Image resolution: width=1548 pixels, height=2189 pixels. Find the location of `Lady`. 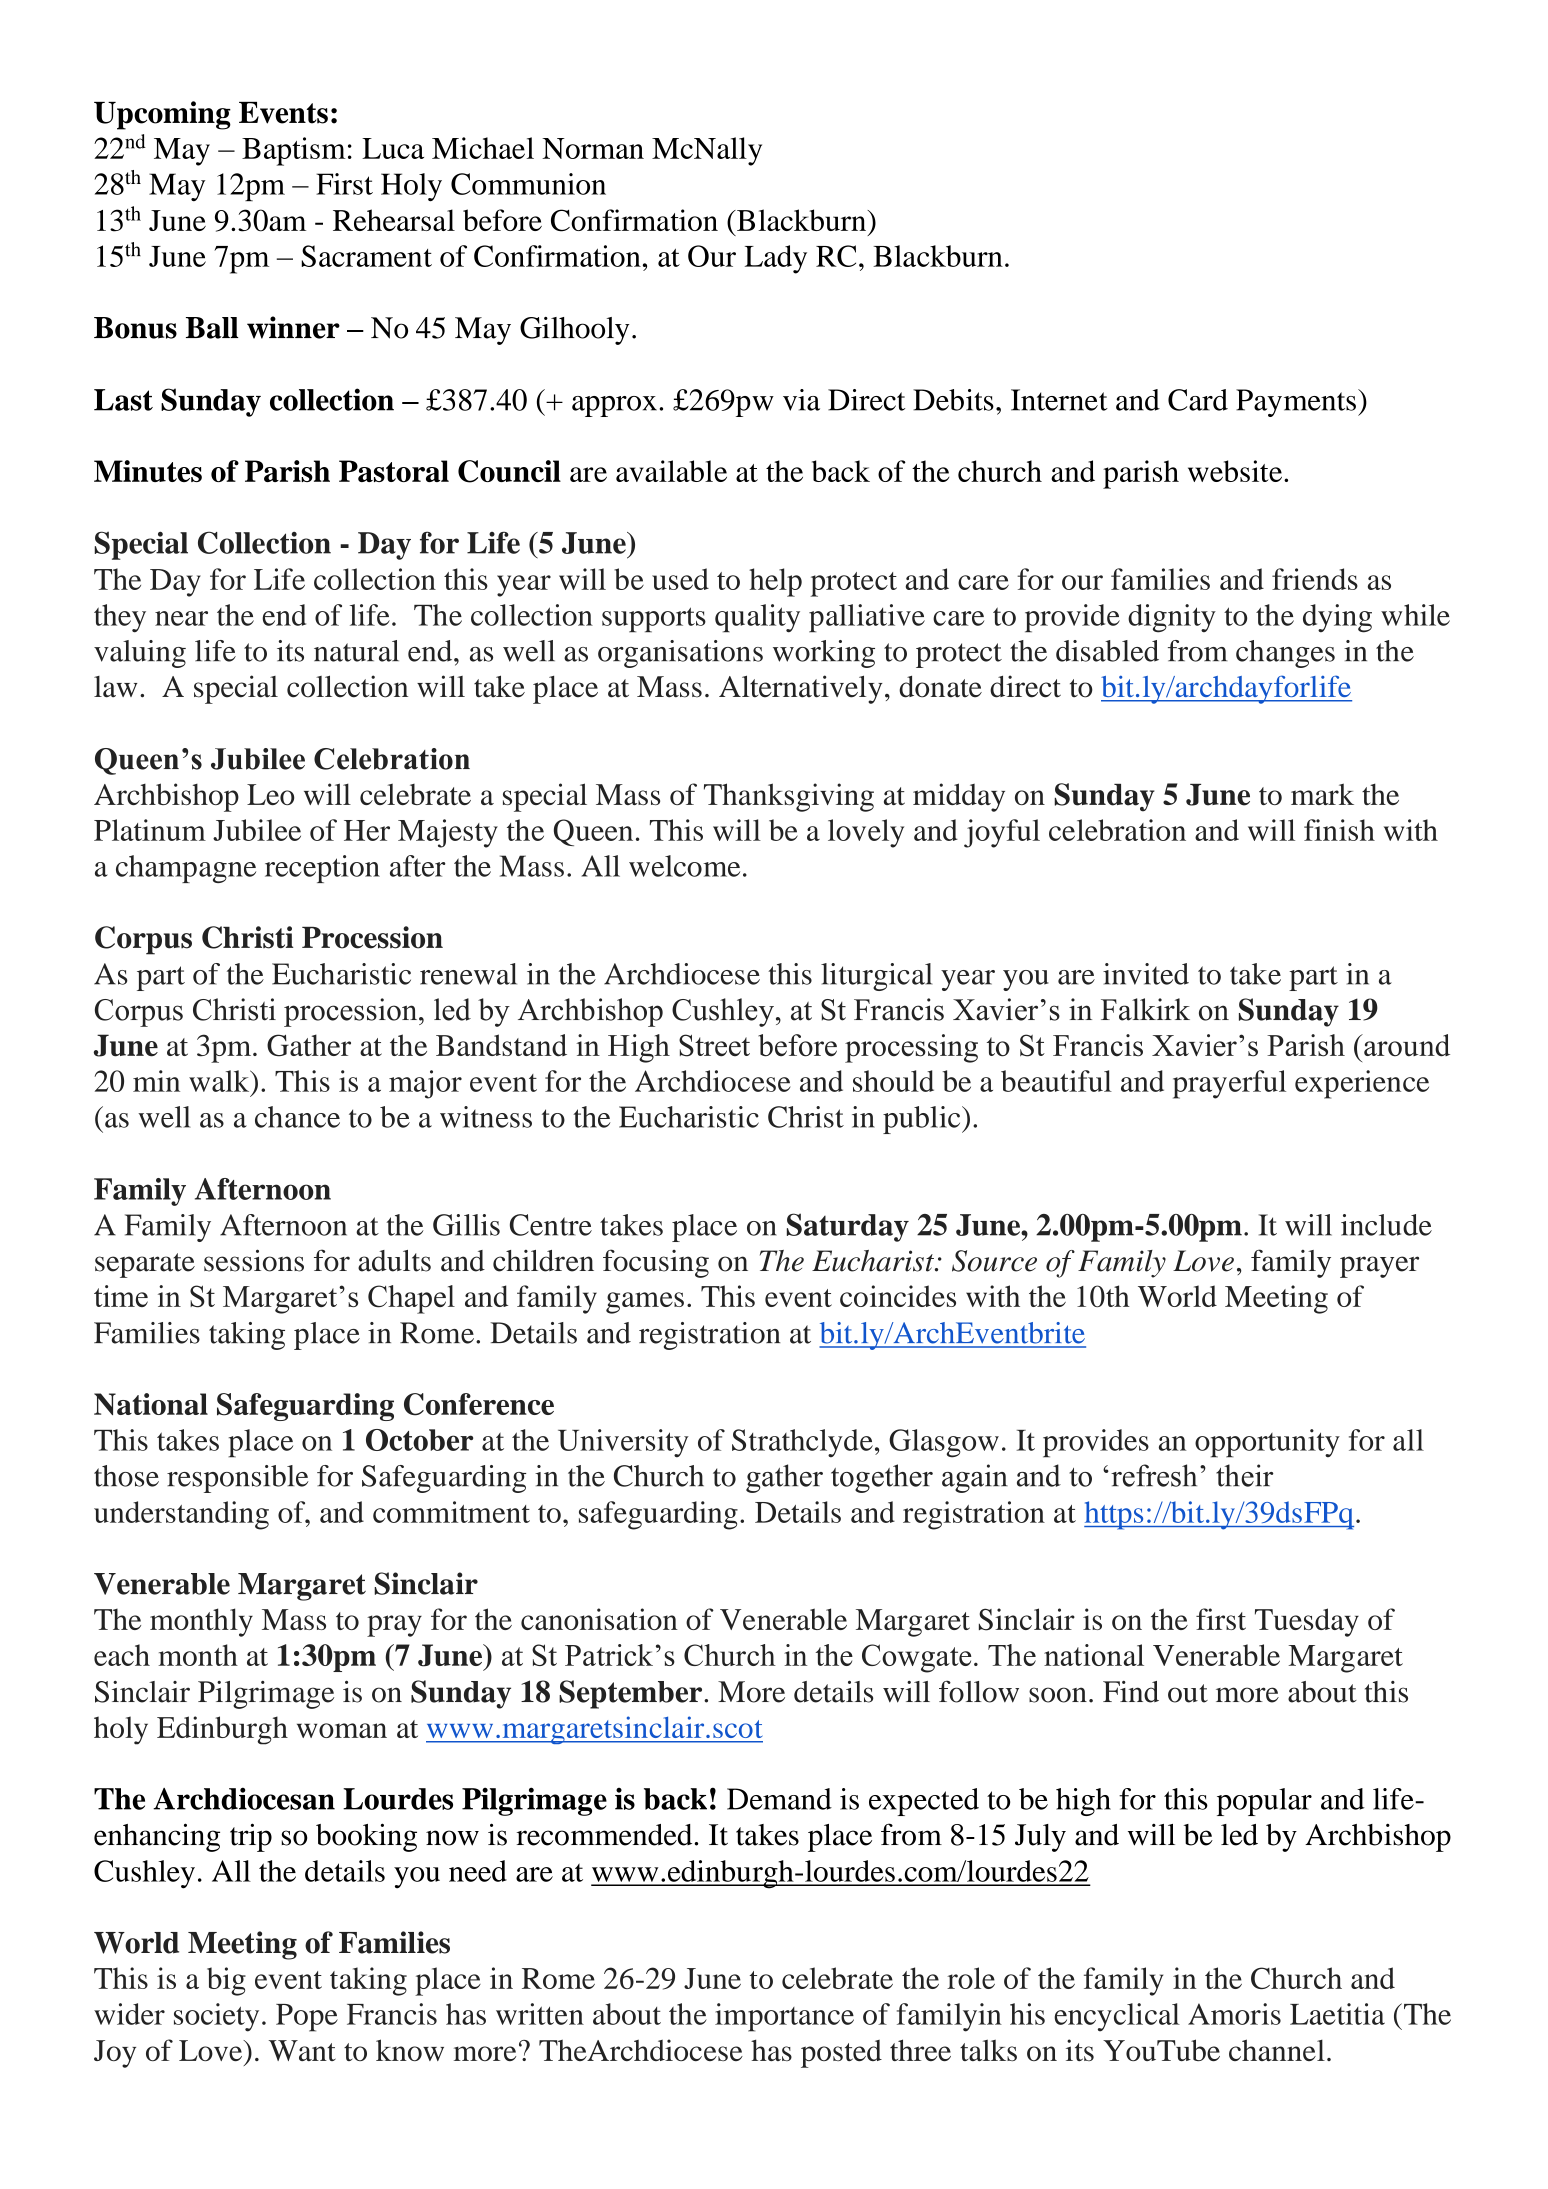

Lady is located at coordinates (776, 259).
